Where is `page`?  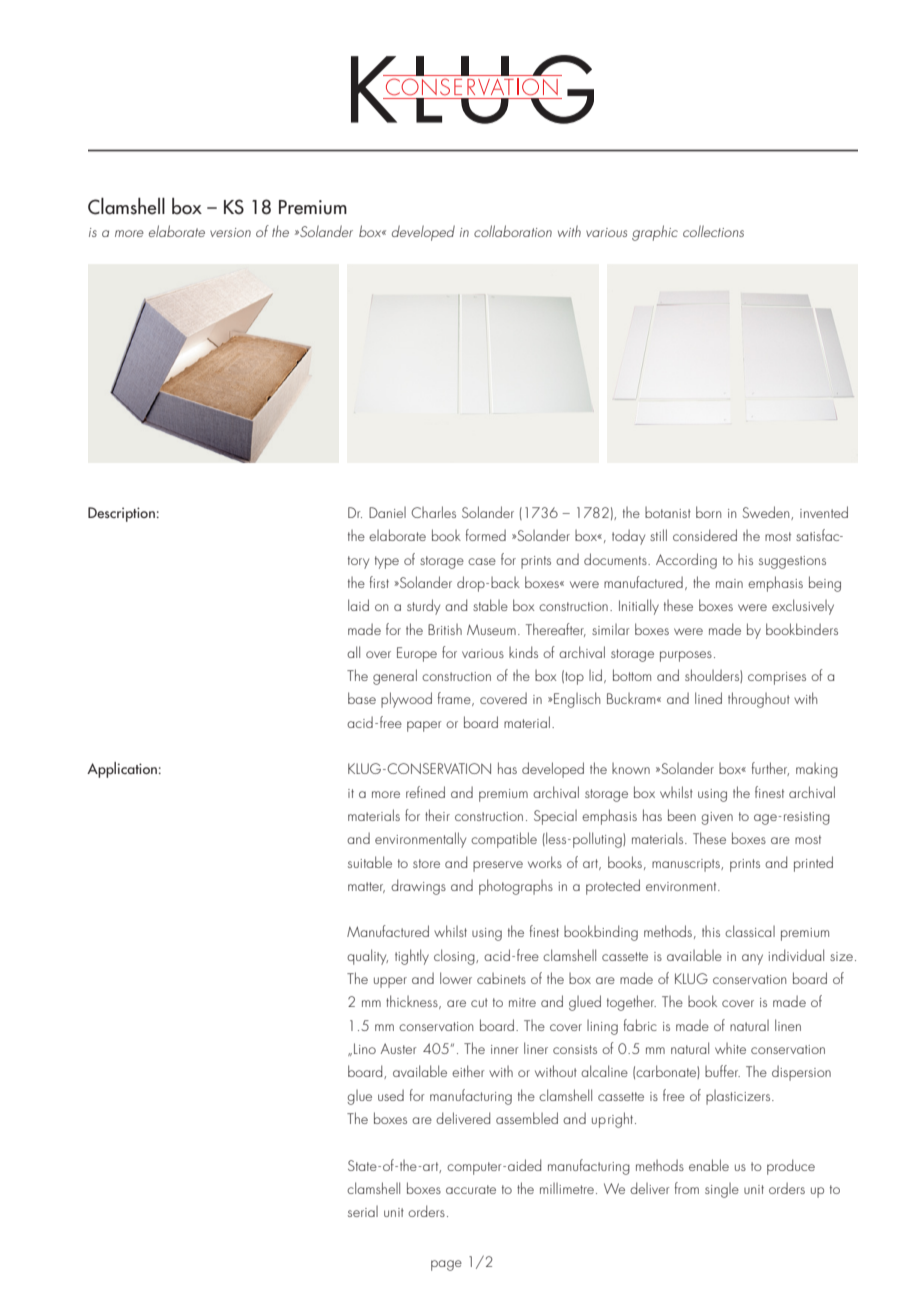 page is located at coordinates (446, 1265).
